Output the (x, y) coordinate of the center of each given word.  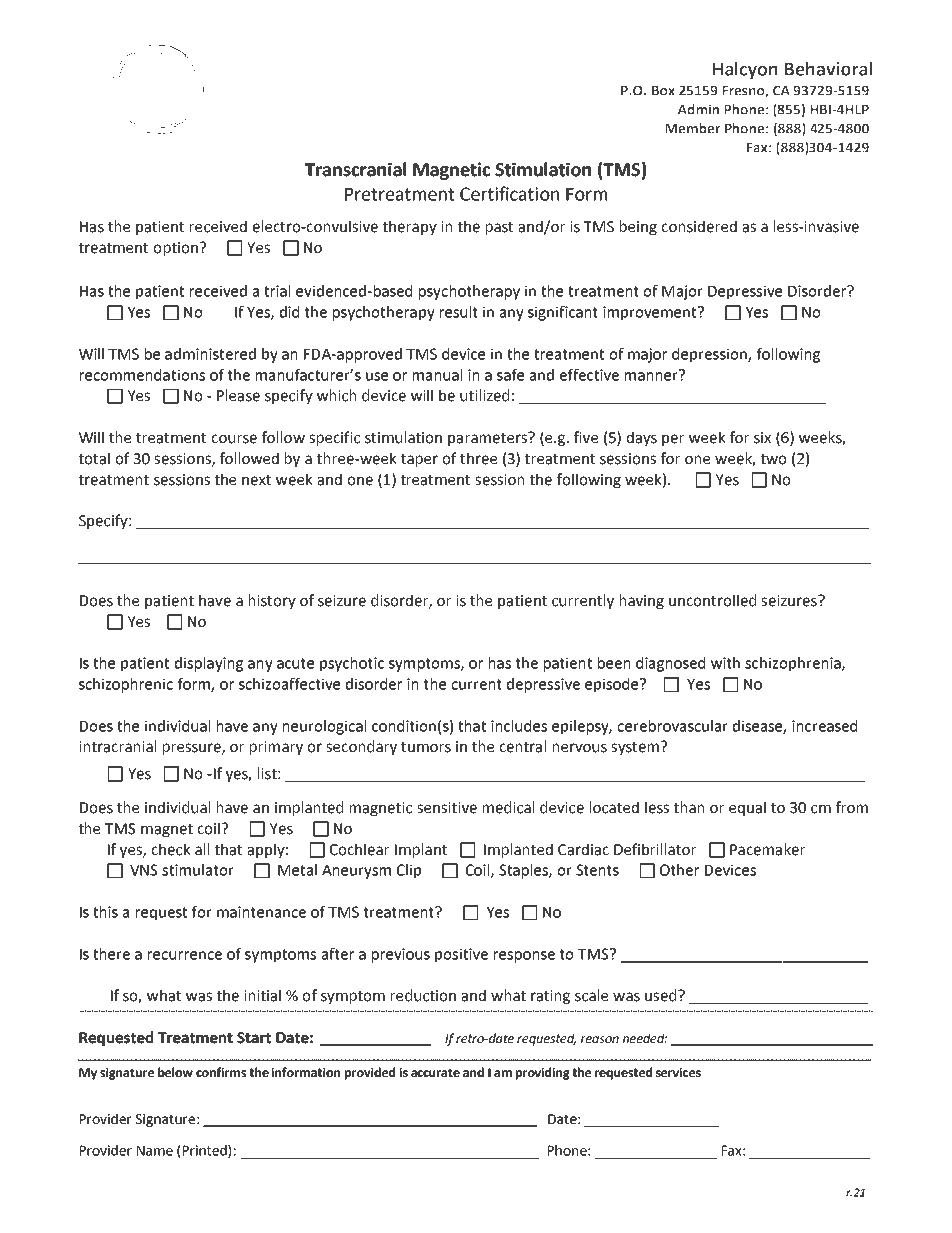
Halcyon (745, 71)
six (762, 438)
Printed (206, 1151)
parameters (488, 439)
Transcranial (355, 169)
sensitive (447, 808)
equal (747, 808)
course (234, 439)
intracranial (117, 746)
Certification (509, 193)
